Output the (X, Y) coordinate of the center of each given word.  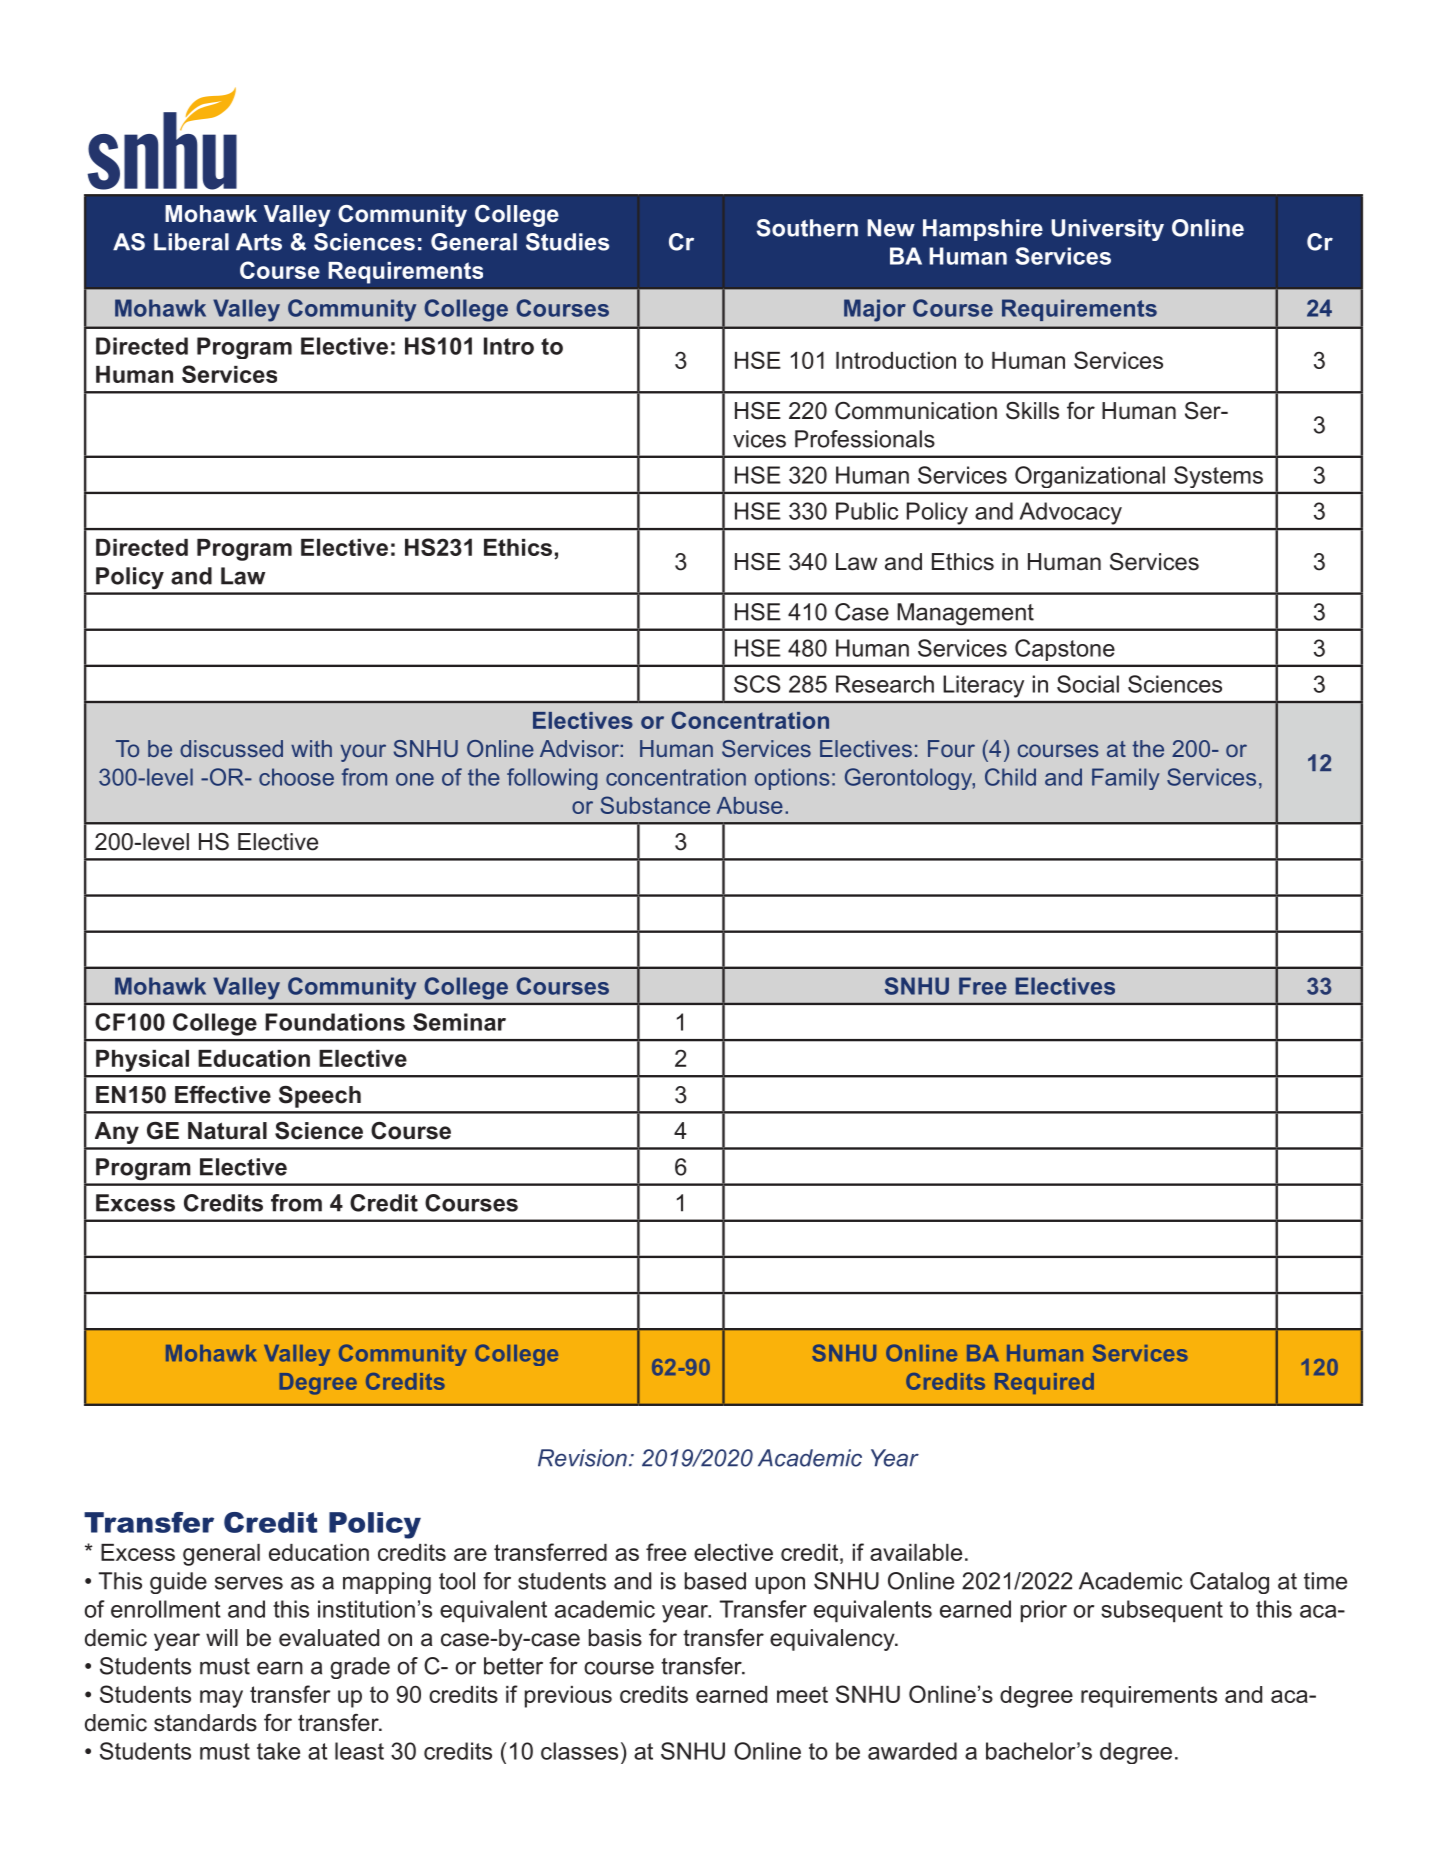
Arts (259, 242)
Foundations (335, 1022)
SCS (757, 684)
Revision (582, 1458)
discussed (231, 748)
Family (1126, 779)
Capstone (1064, 650)
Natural (227, 1131)
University (1107, 230)
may (221, 1699)
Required (1044, 1383)
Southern (807, 228)
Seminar (459, 1022)
